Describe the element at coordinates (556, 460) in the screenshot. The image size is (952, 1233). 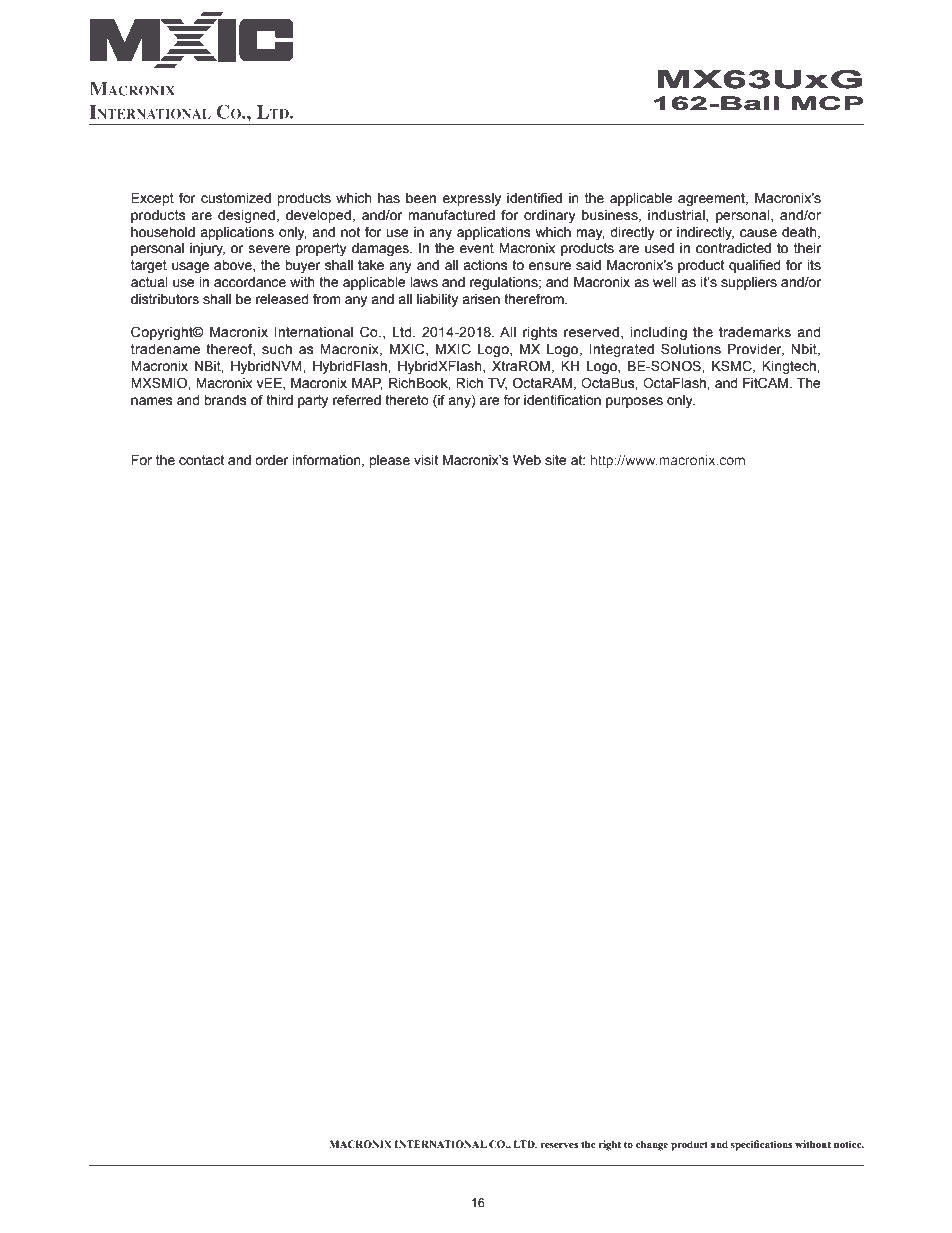
I see `site` at that location.
